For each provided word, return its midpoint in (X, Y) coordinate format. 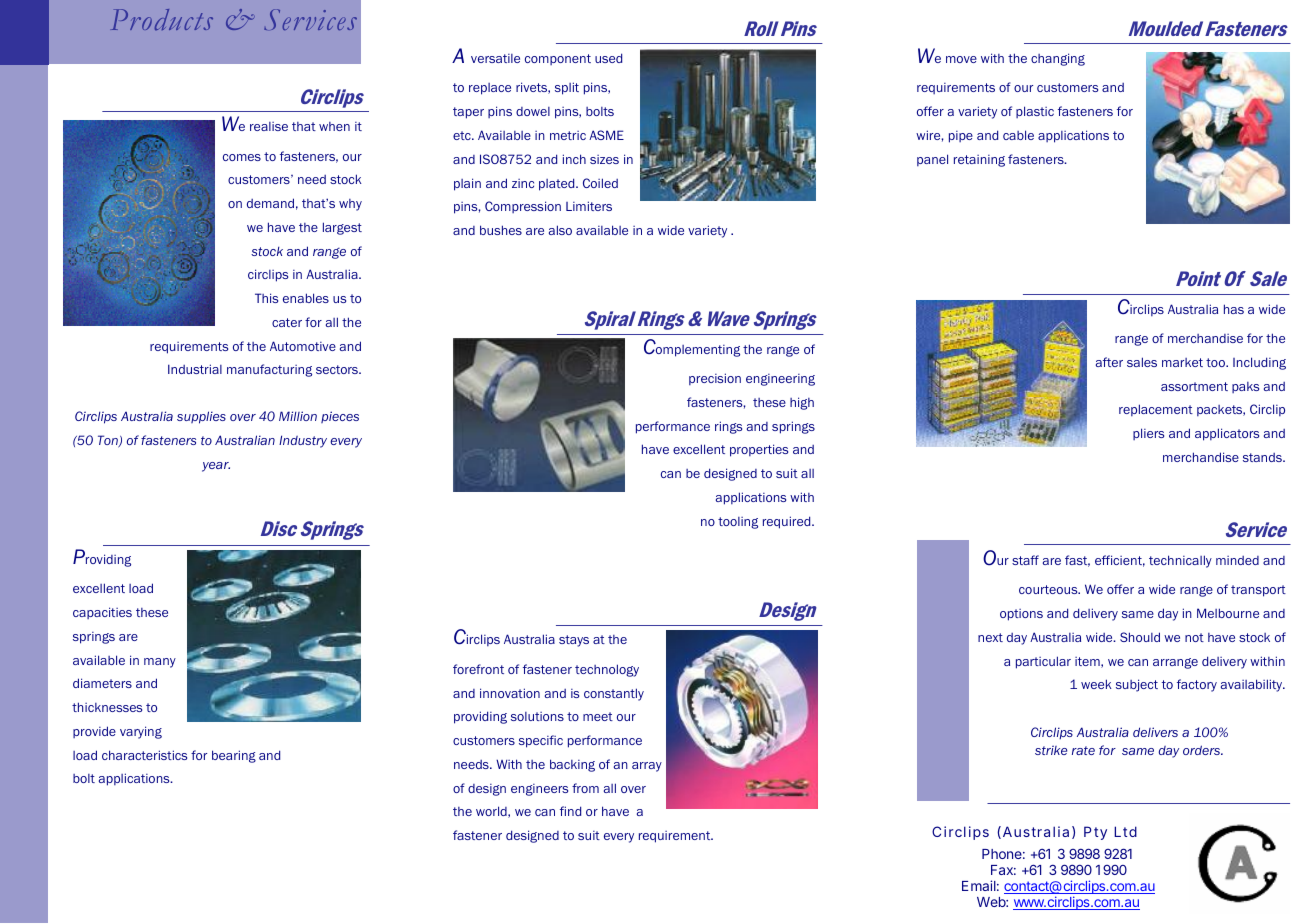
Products (162, 19)
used (608, 58)
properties (759, 450)
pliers (1148, 434)
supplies (201, 417)
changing (1058, 59)
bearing (234, 756)
